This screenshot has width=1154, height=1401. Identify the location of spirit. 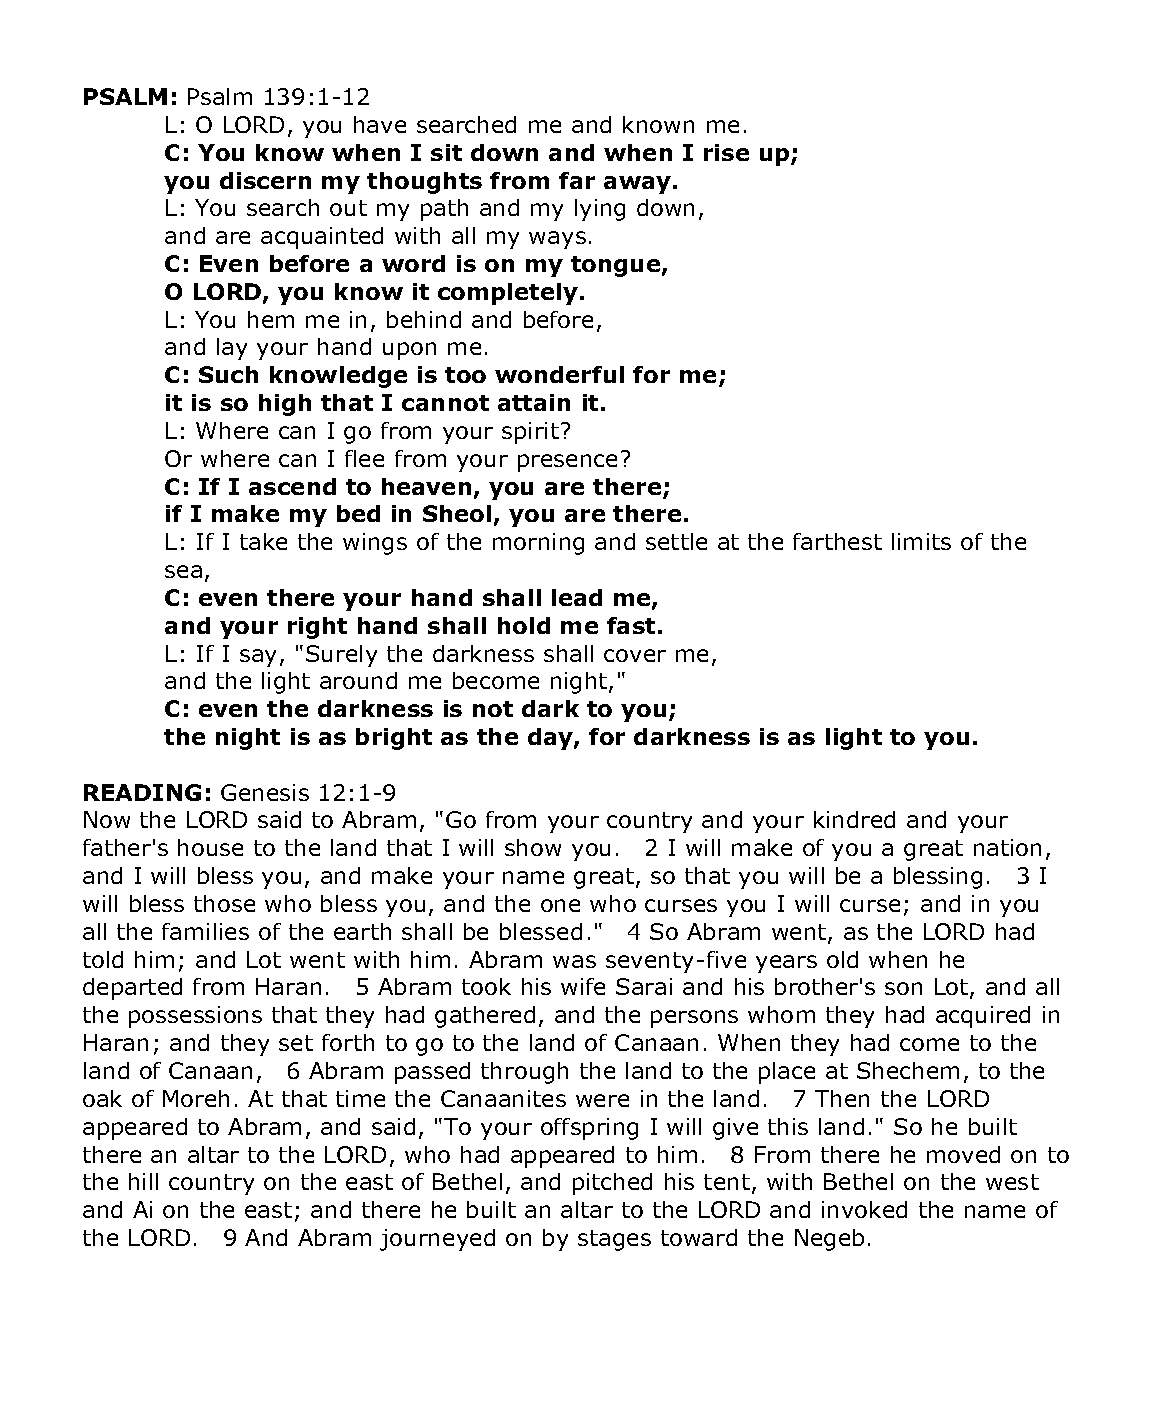
(530, 433).
